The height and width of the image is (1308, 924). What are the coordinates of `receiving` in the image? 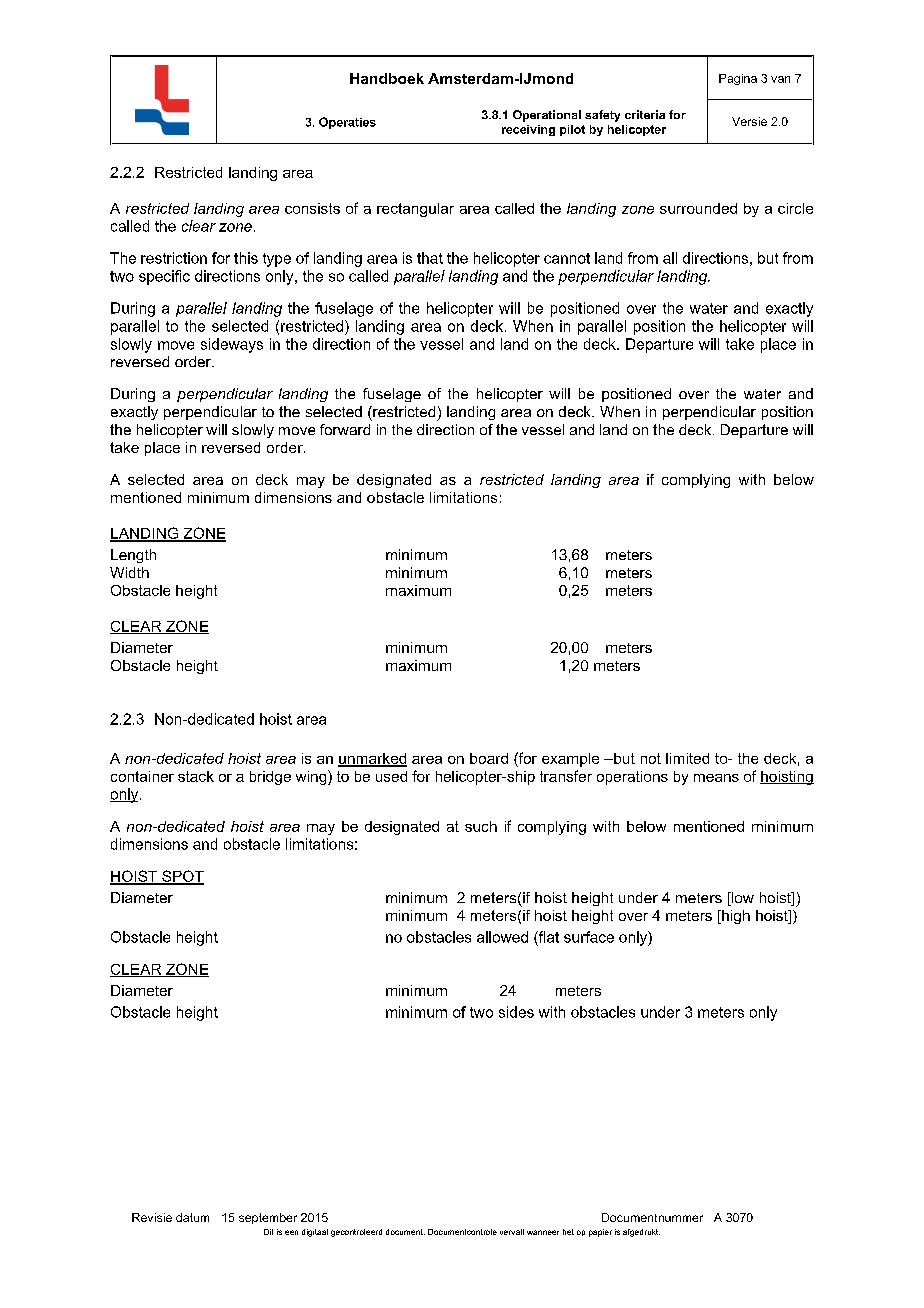 It's located at (528, 130).
